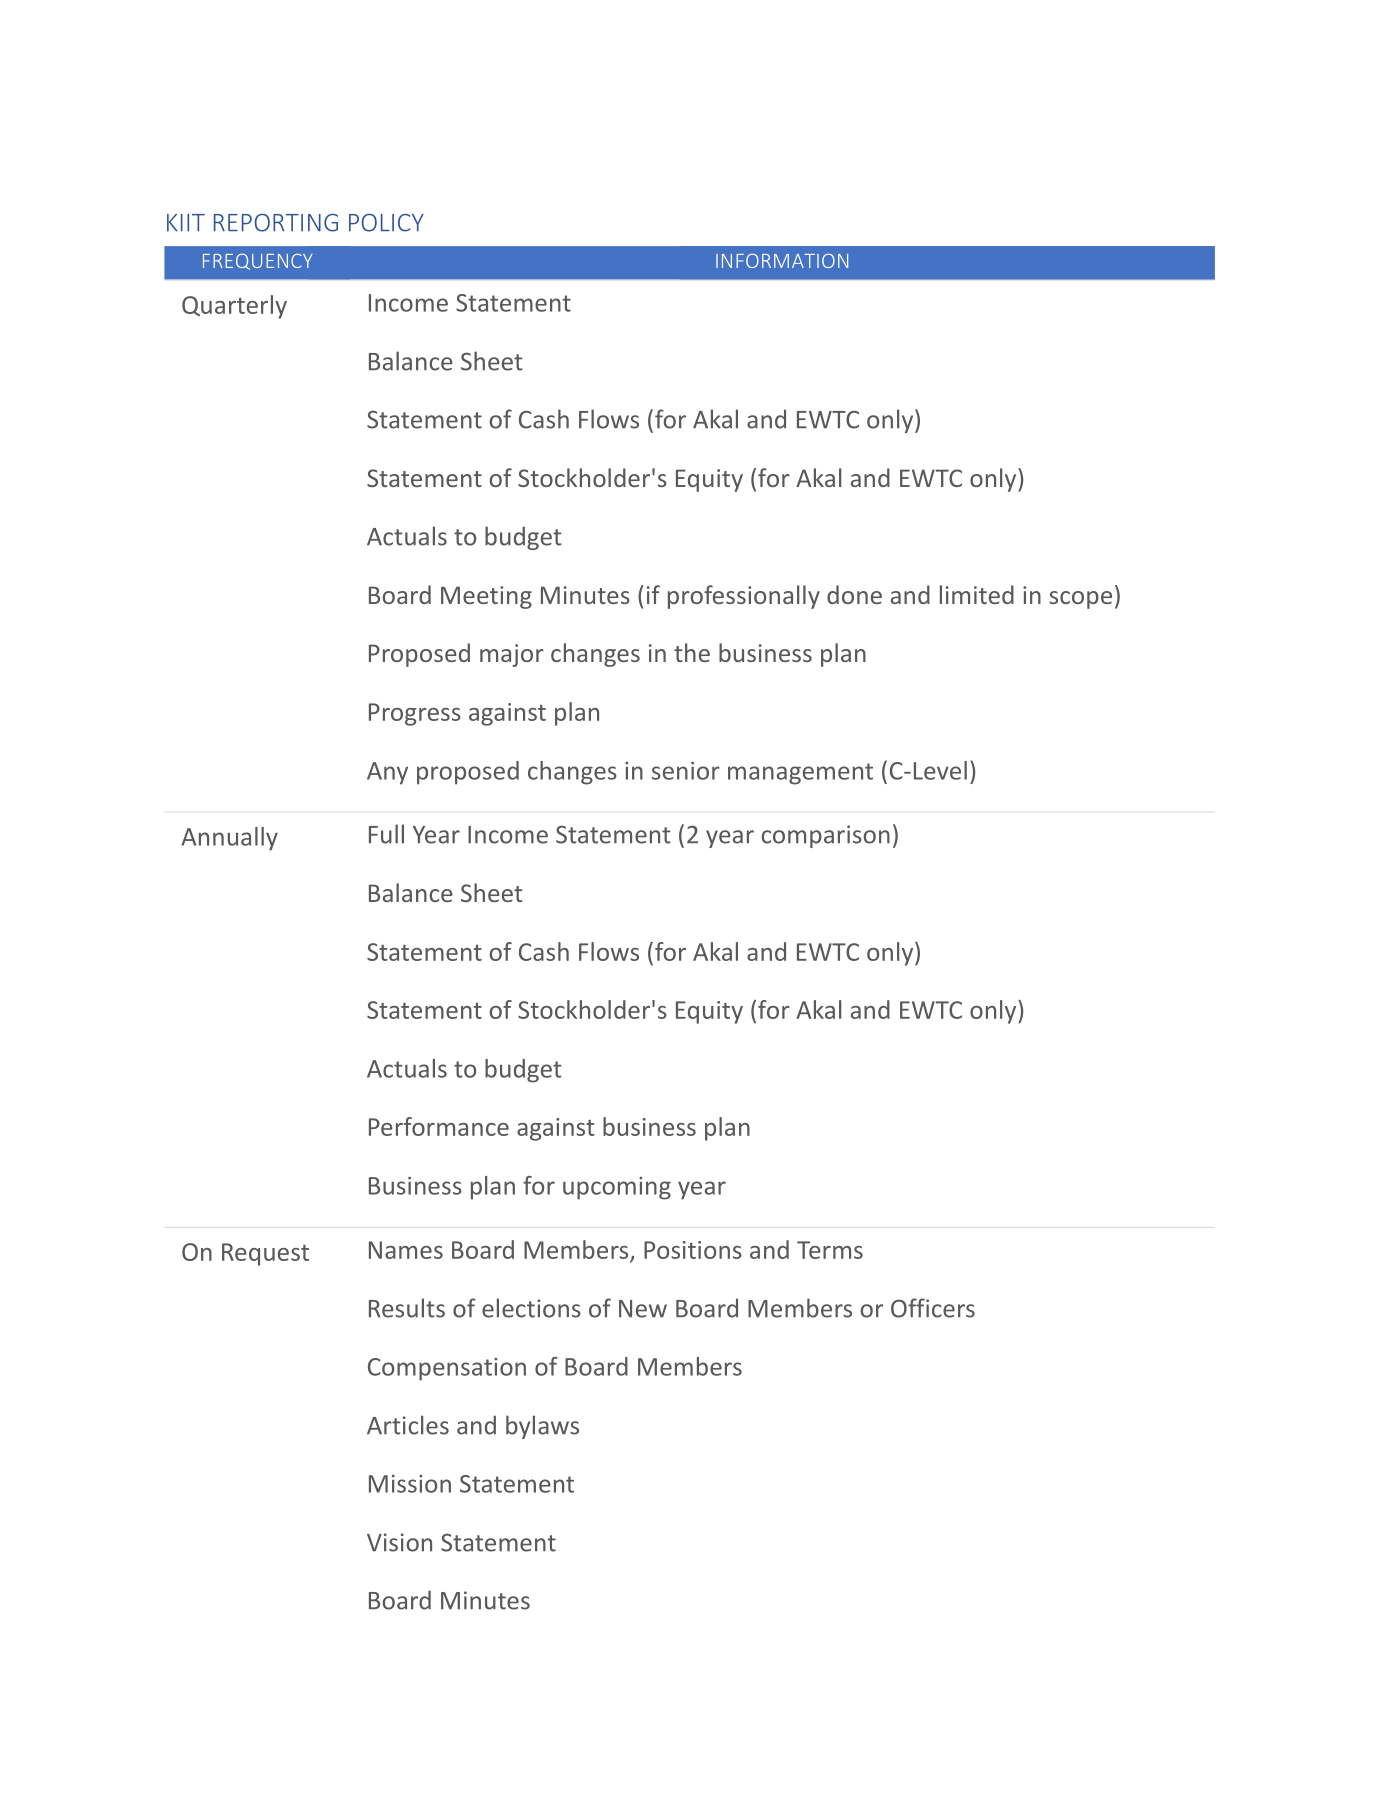 The image size is (1400, 1811). Describe the element at coordinates (977, 594) in the screenshot. I see `limited` at that location.
